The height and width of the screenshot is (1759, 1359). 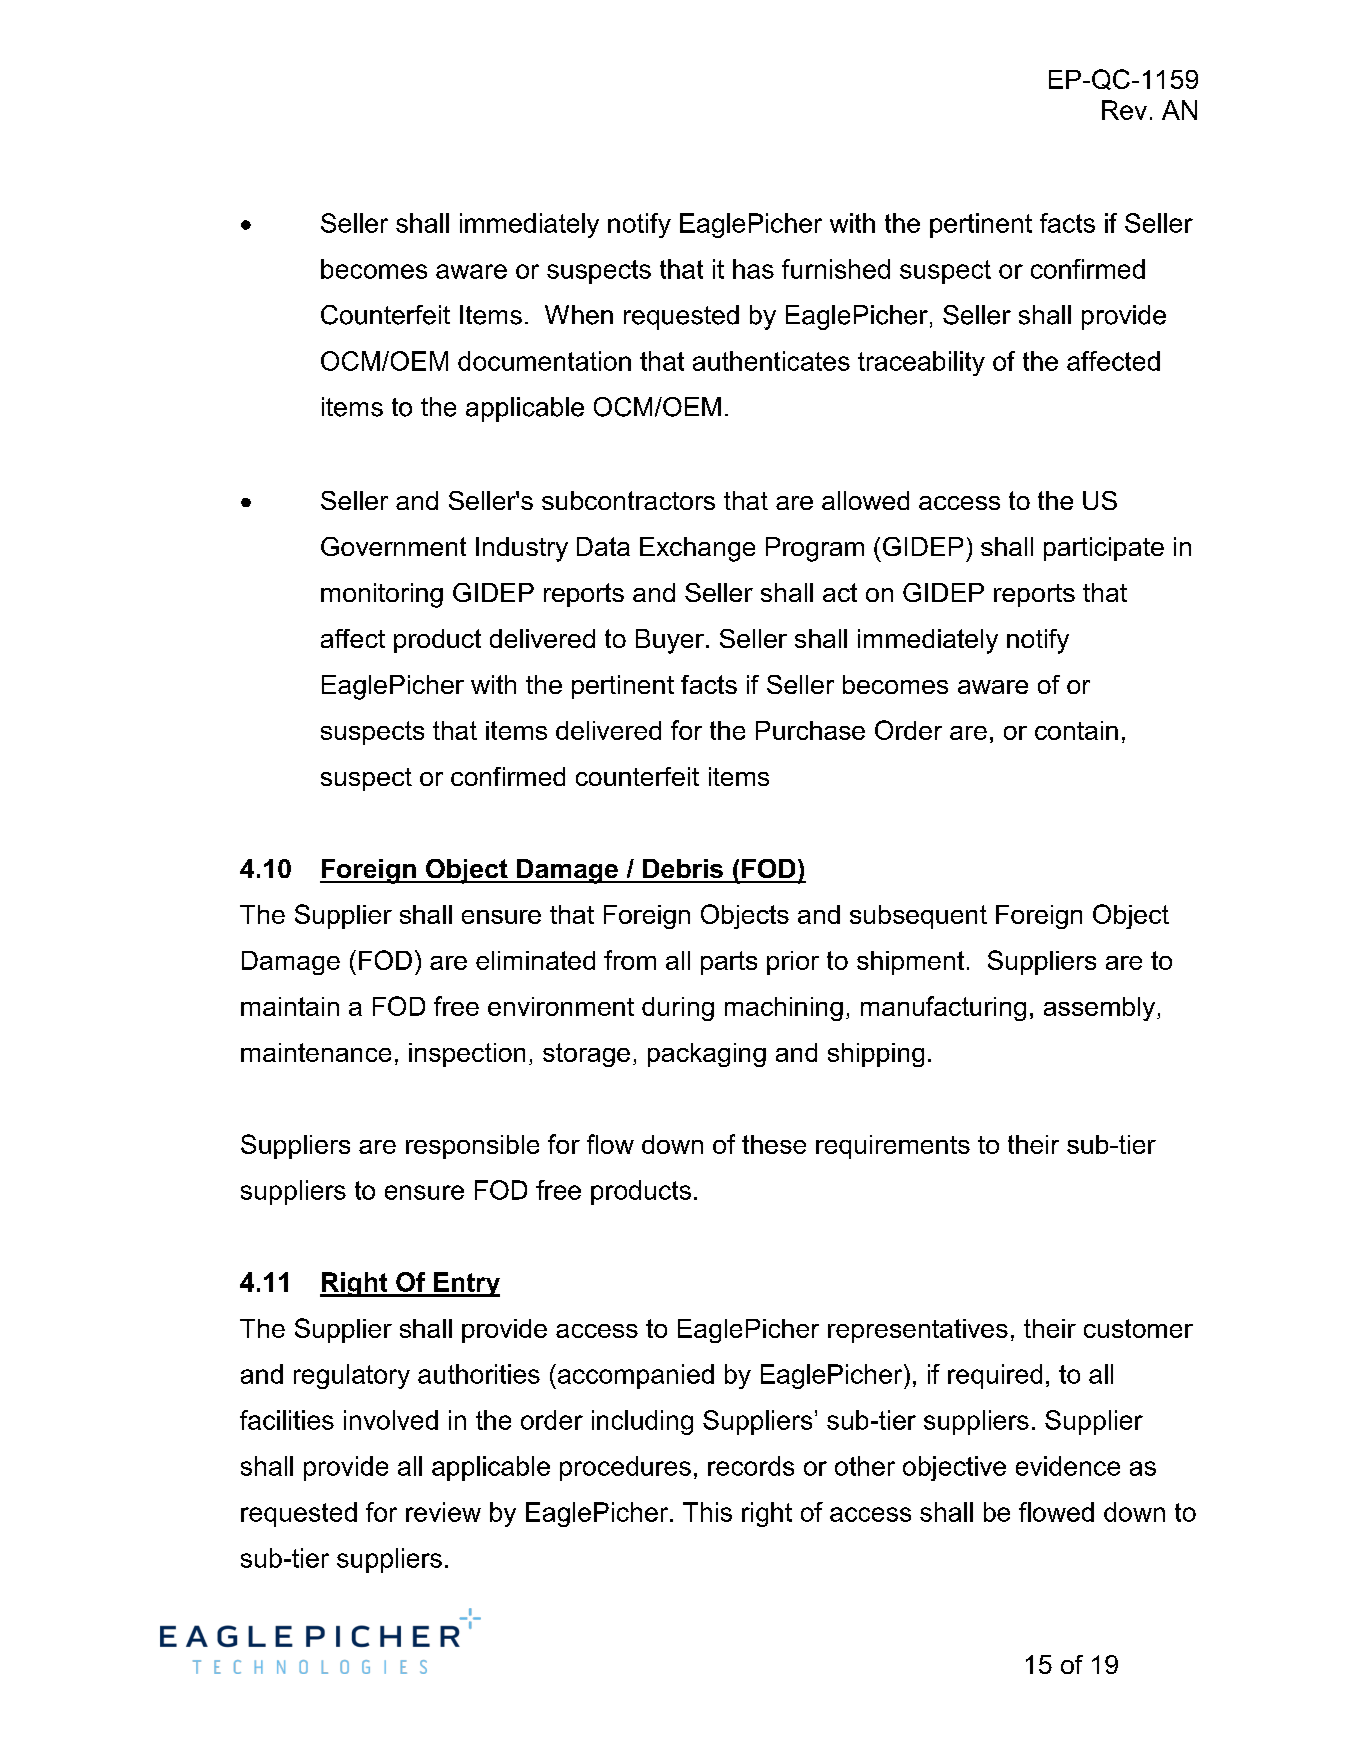 What do you see at coordinates (443, 1512) in the screenshot?
I see `review` at bounding box center [443, 1512].
